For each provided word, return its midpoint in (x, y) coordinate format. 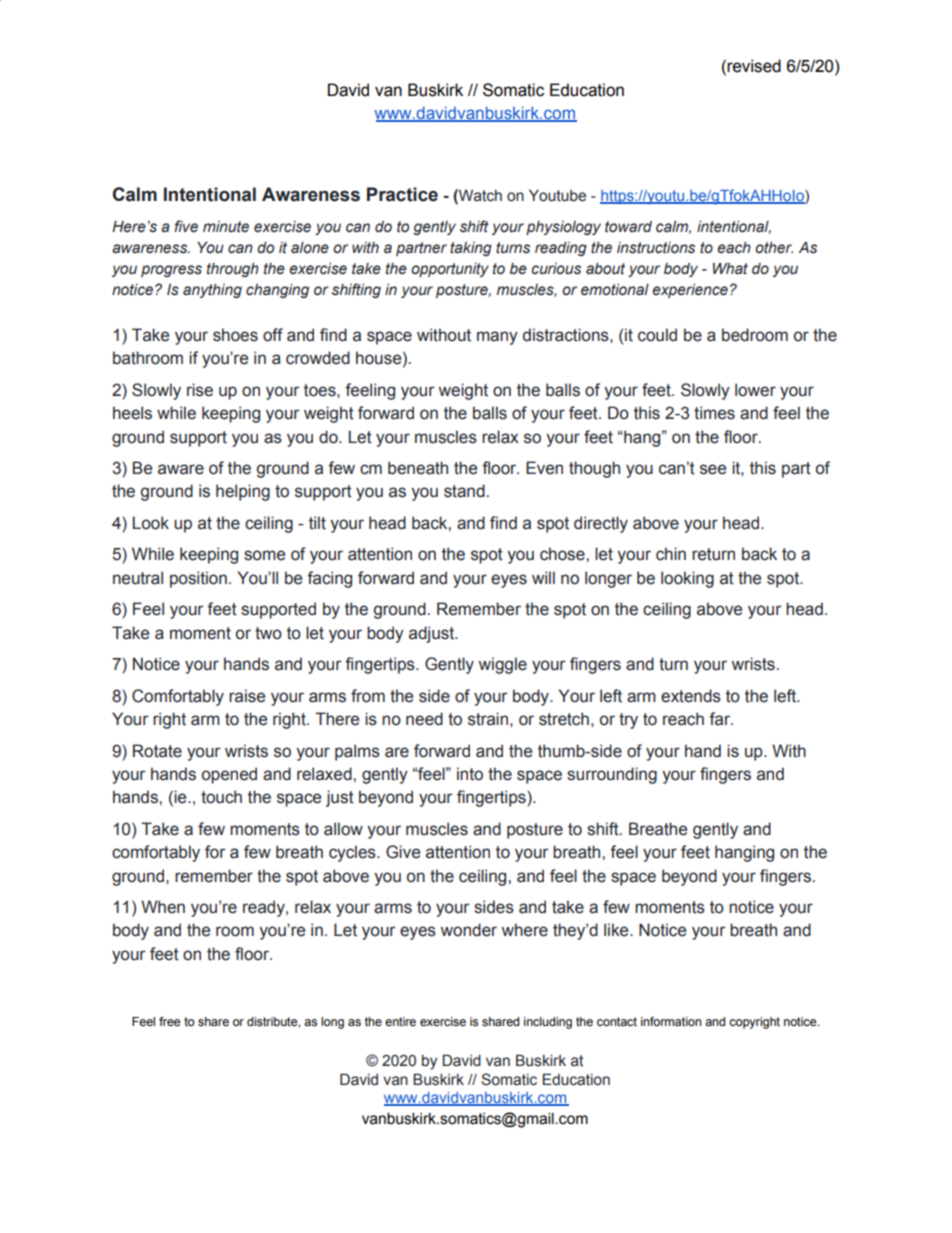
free (169, 1021)
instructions (656, 248)
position (198, 579)
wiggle (503, 665)
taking (471, 249)
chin (671, 554)
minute (226, 227)
